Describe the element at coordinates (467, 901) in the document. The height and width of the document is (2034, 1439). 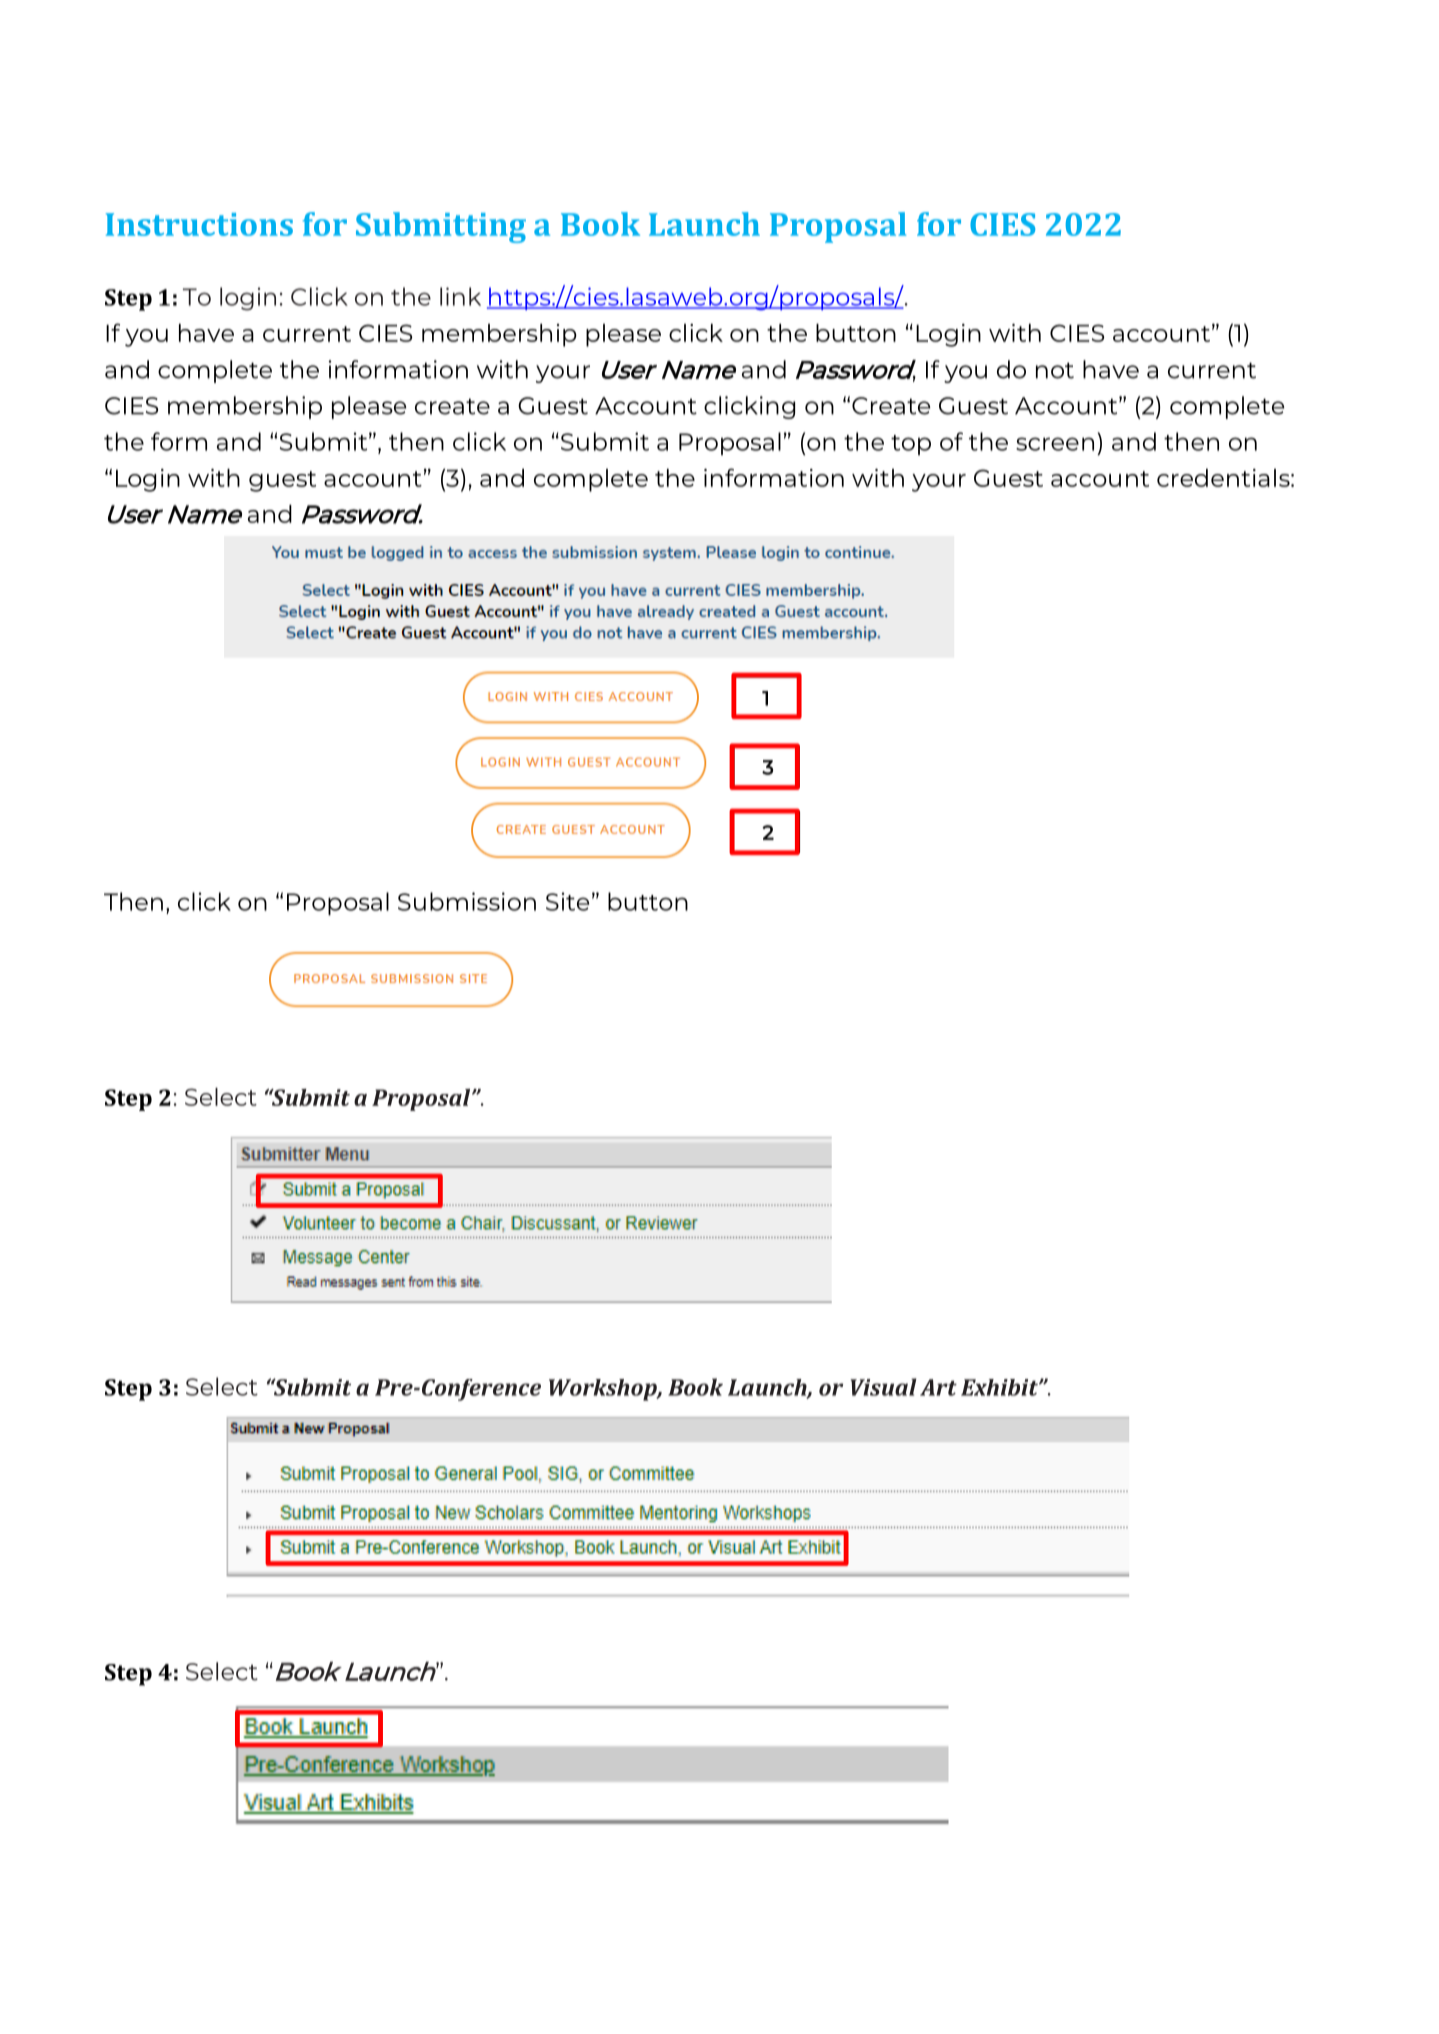
I see `Submission` at that location.
